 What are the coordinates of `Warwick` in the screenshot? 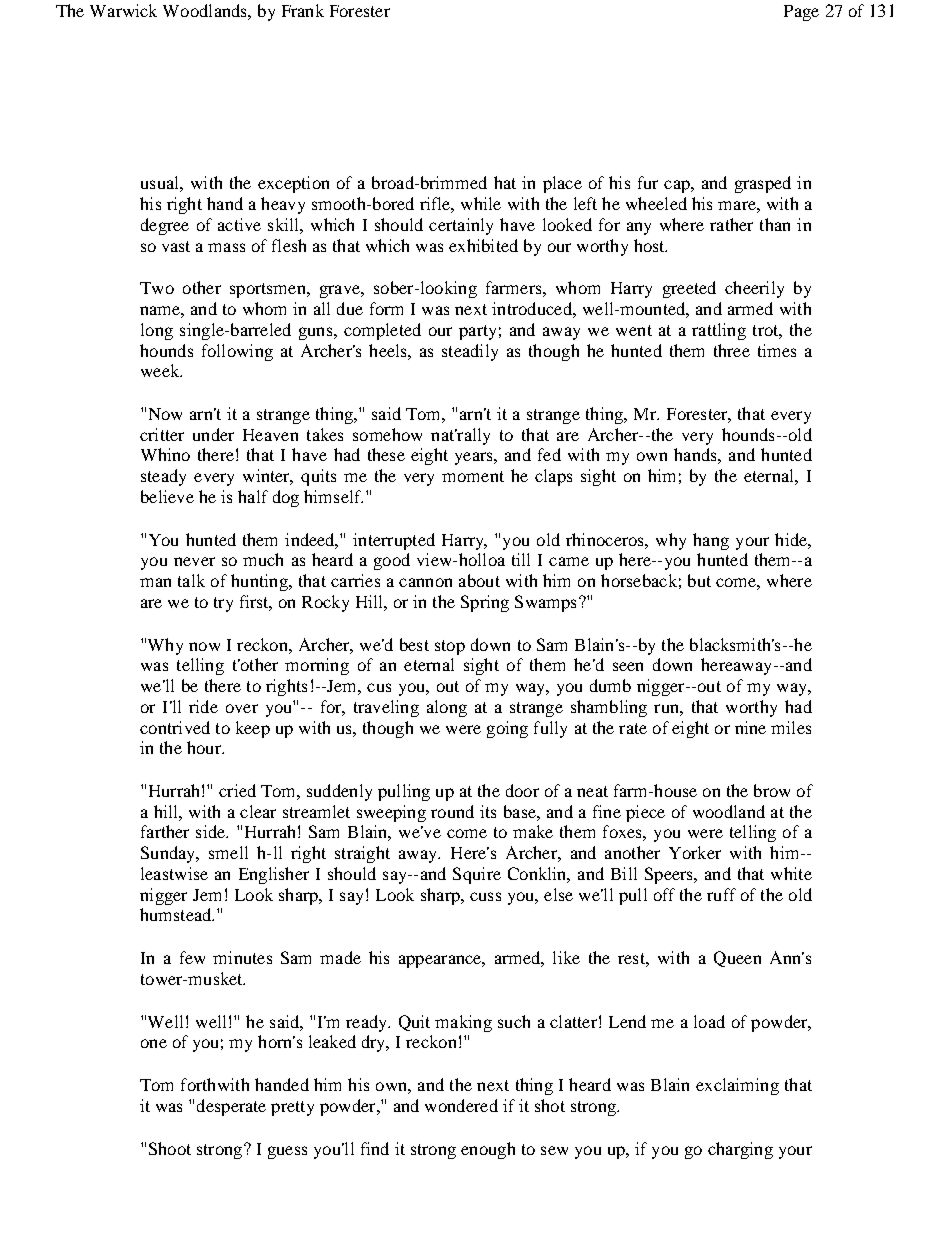 It's located at (123, 10).
